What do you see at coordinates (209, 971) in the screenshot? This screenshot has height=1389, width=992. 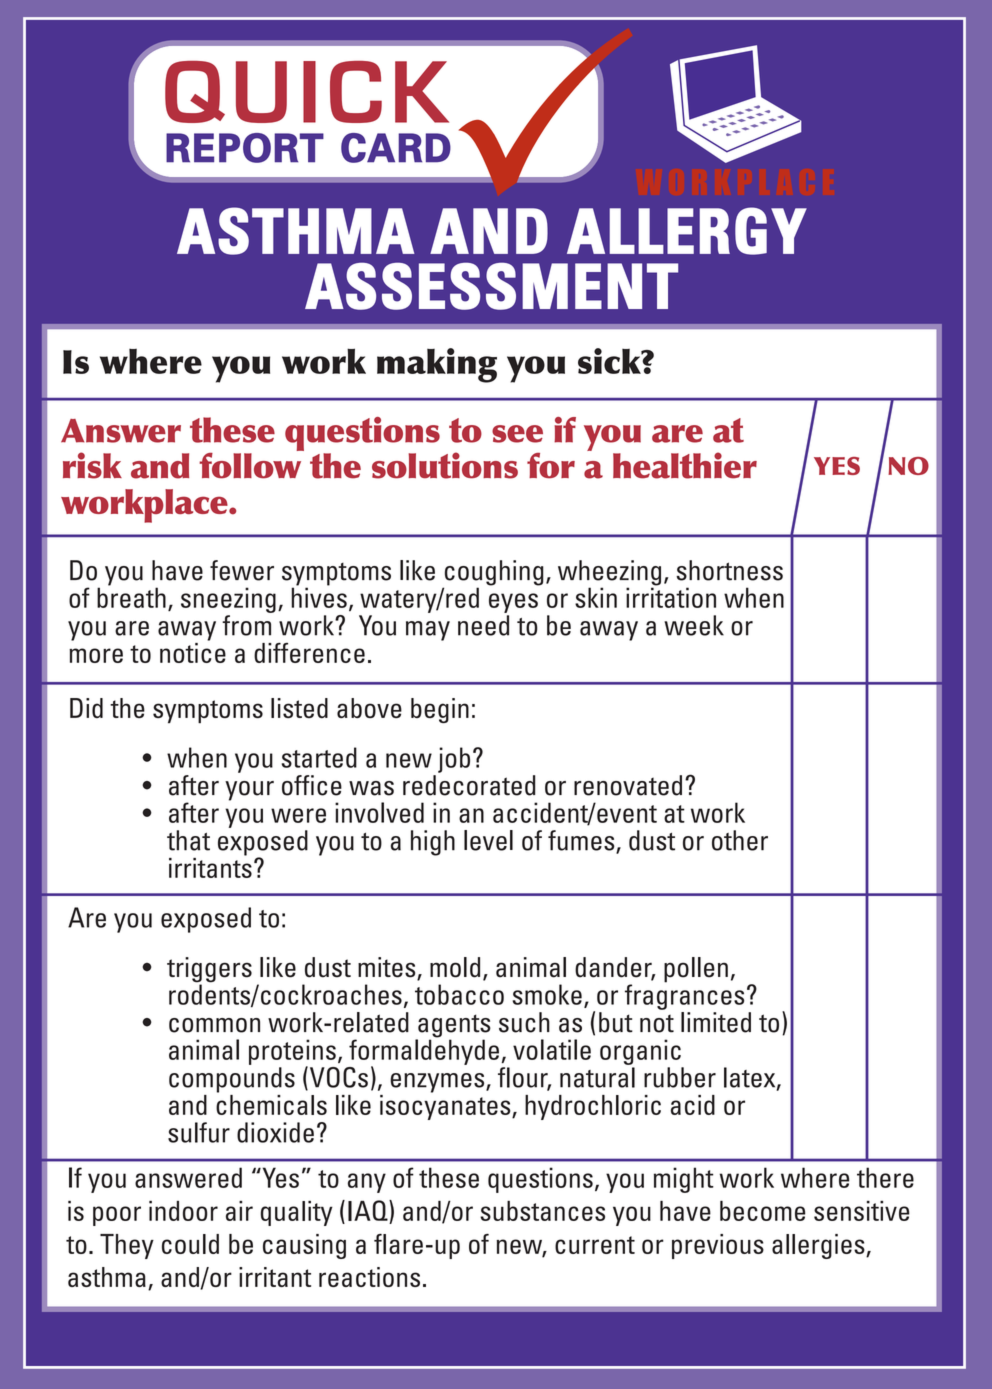 I see `triggers` at bounding box center [209, 971].
